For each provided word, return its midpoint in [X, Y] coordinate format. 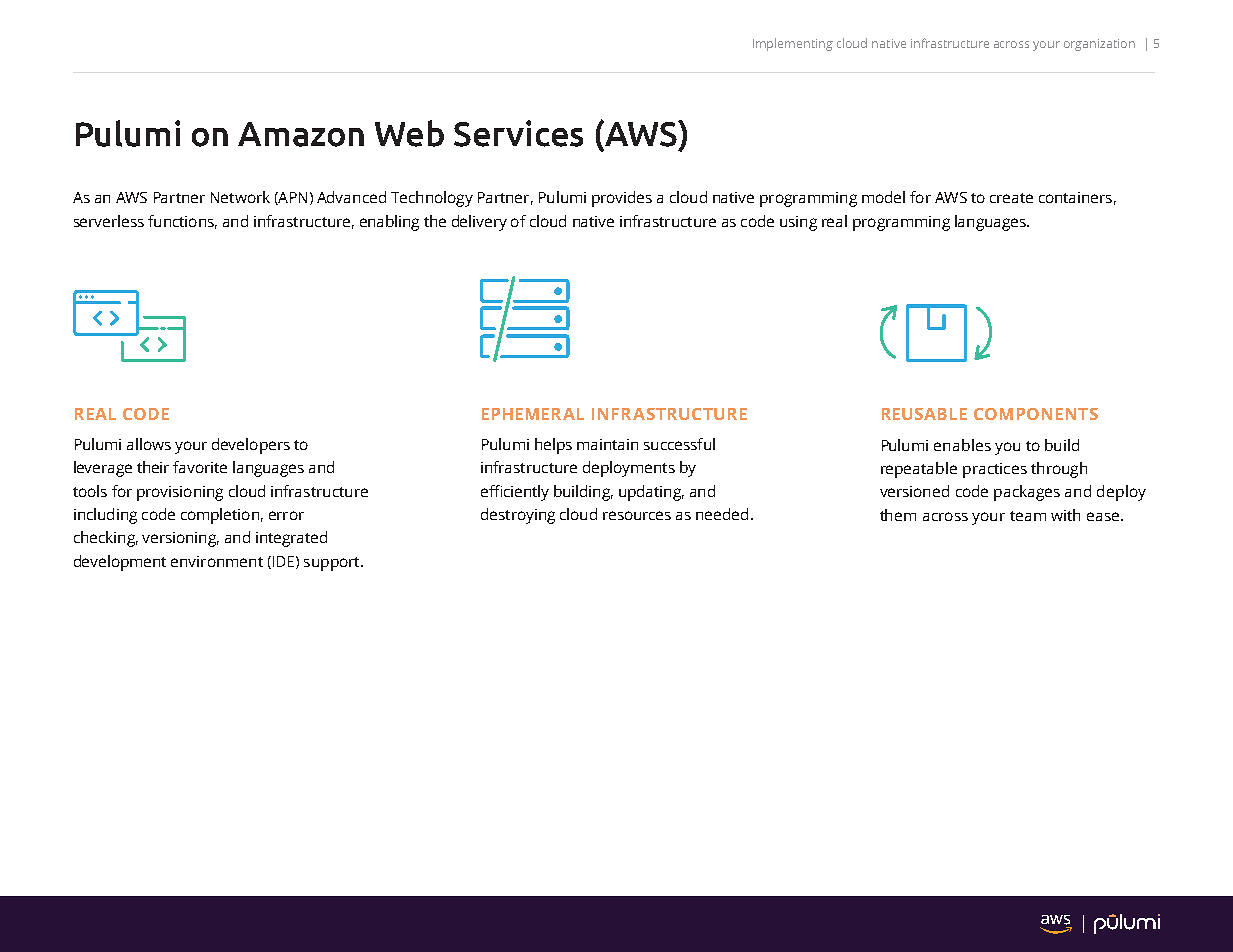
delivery [479, 223]
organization [1099, 45]
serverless [109, 221]
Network [240, 197]
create [1011, 198]
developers [251, 446]
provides [622, 199]
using [798, 223]
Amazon [301, 134]
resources [637, 515]
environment [217, 561]
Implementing [793, 44]
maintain [607, 444]
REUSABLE [924, 414]
